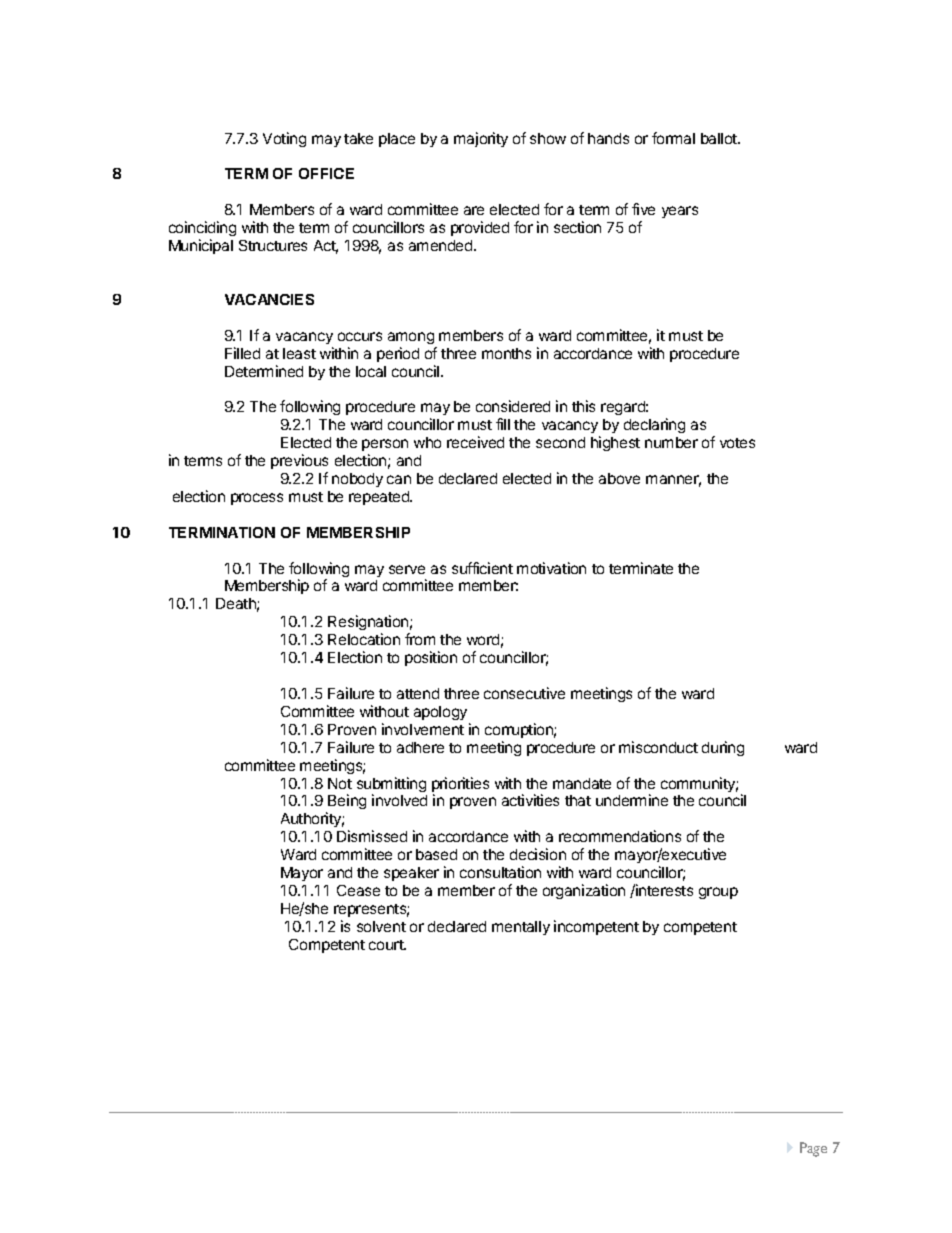 The image size is (952, 1233). What do you see at coordinates (358, 890) in the image?
I see `Cease` at bounding box center [358, 890].
